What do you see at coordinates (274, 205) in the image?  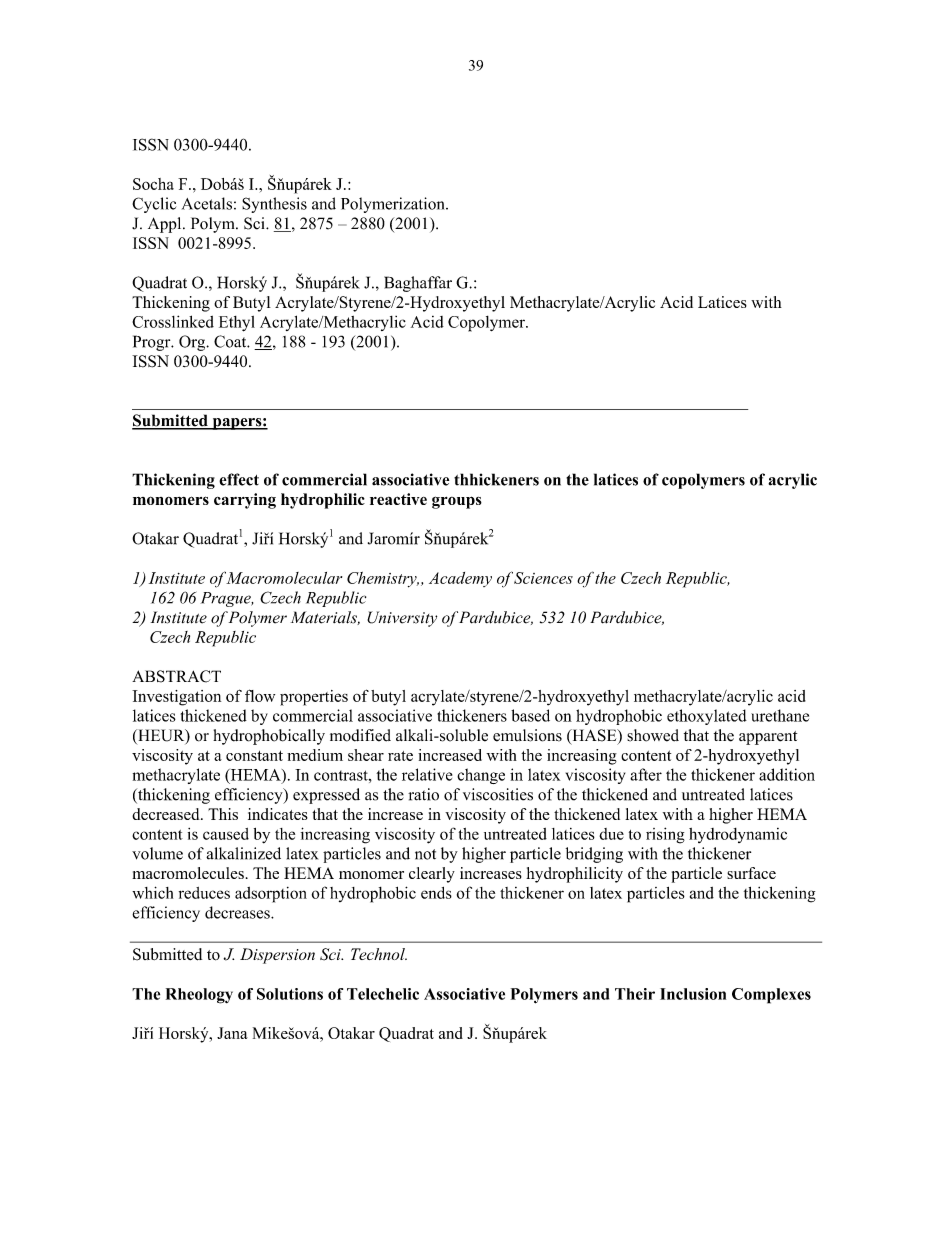 I see `Synthesis` at bounding box center [274, 205].
